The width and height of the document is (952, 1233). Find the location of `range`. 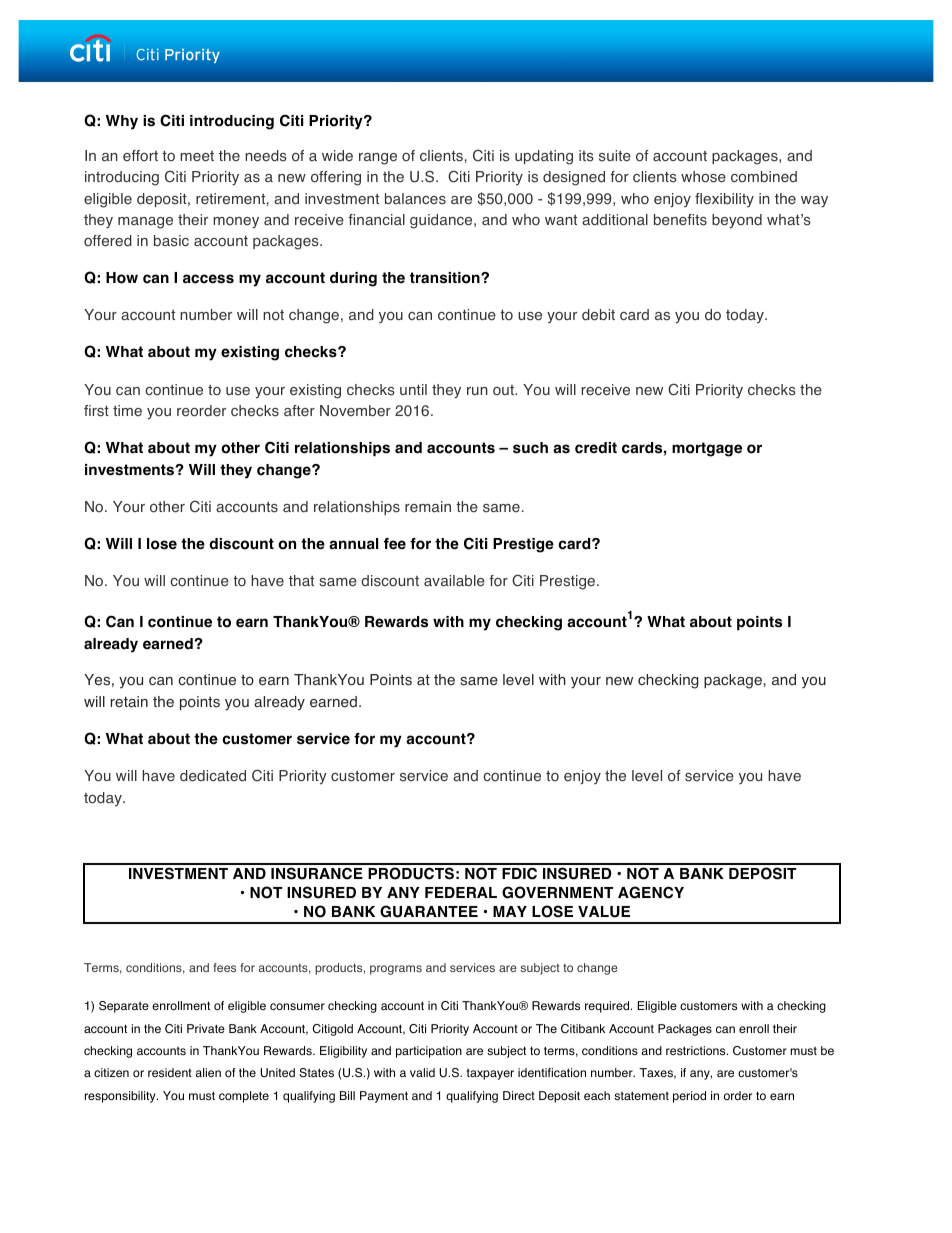

range is located at coordinates (378, 159).
